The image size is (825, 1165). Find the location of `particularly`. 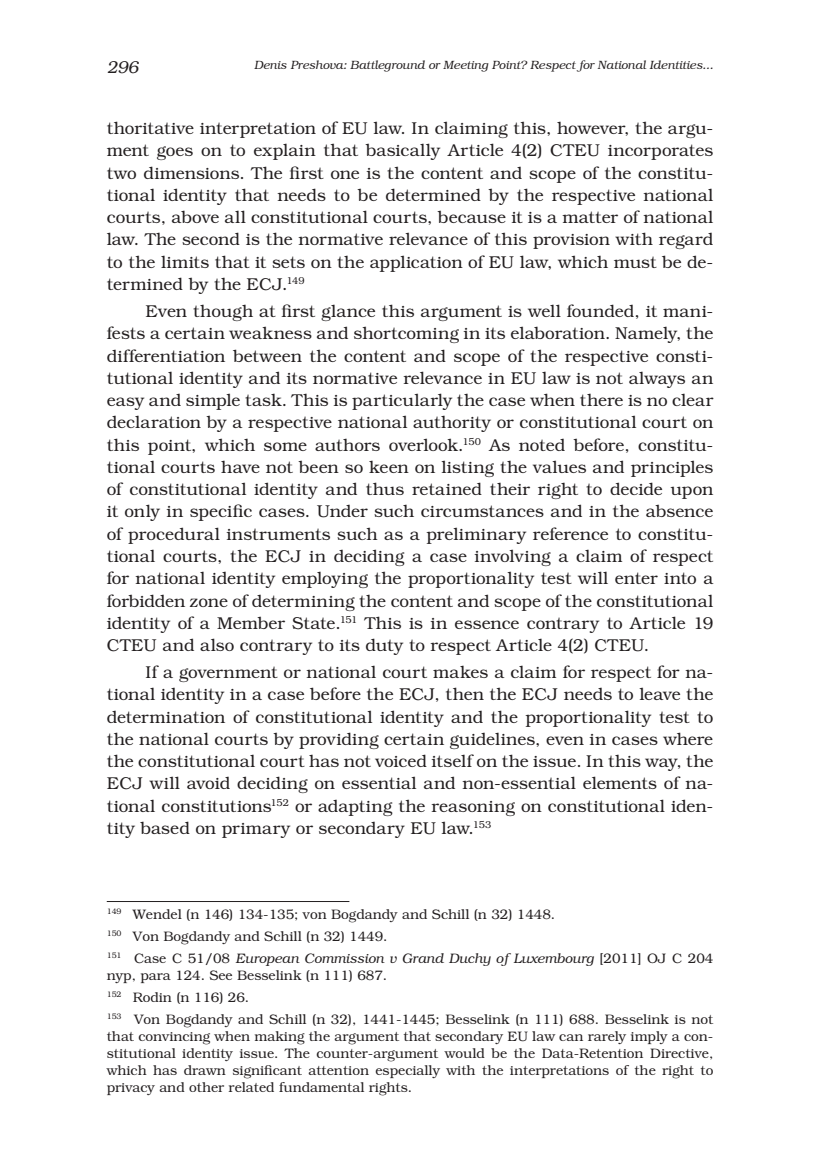

particularly is located at coordinates (402, 401).
